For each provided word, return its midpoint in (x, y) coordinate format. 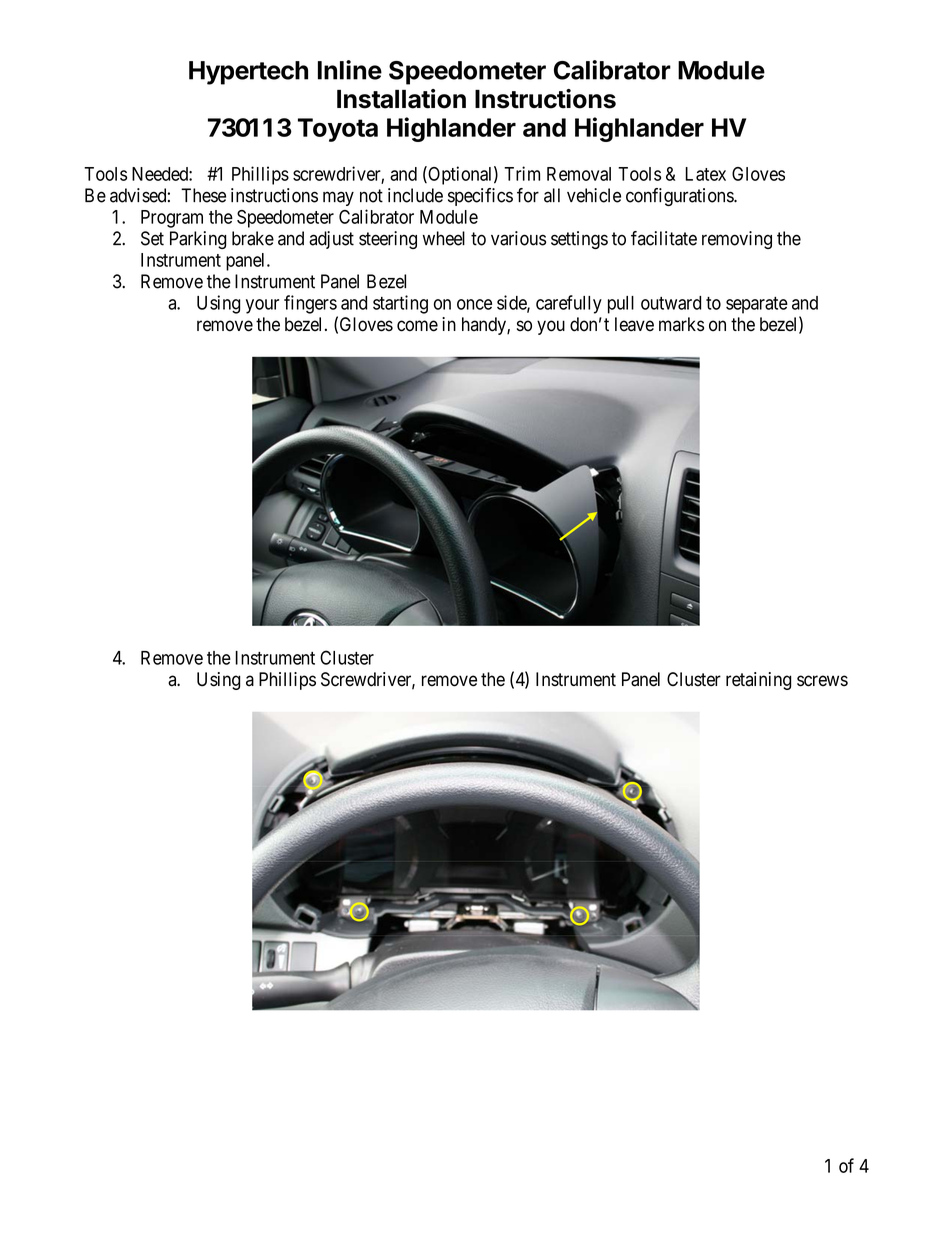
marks (681, 324)
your (262, 306)
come (417, 326)
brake (253, 238)
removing (737, 240)
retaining (758, 681)
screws (822, 681)
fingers (310, 304)
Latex (705, 174)
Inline (350, 70)
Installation (401, 99)
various (518, 238)
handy (485, 326)
